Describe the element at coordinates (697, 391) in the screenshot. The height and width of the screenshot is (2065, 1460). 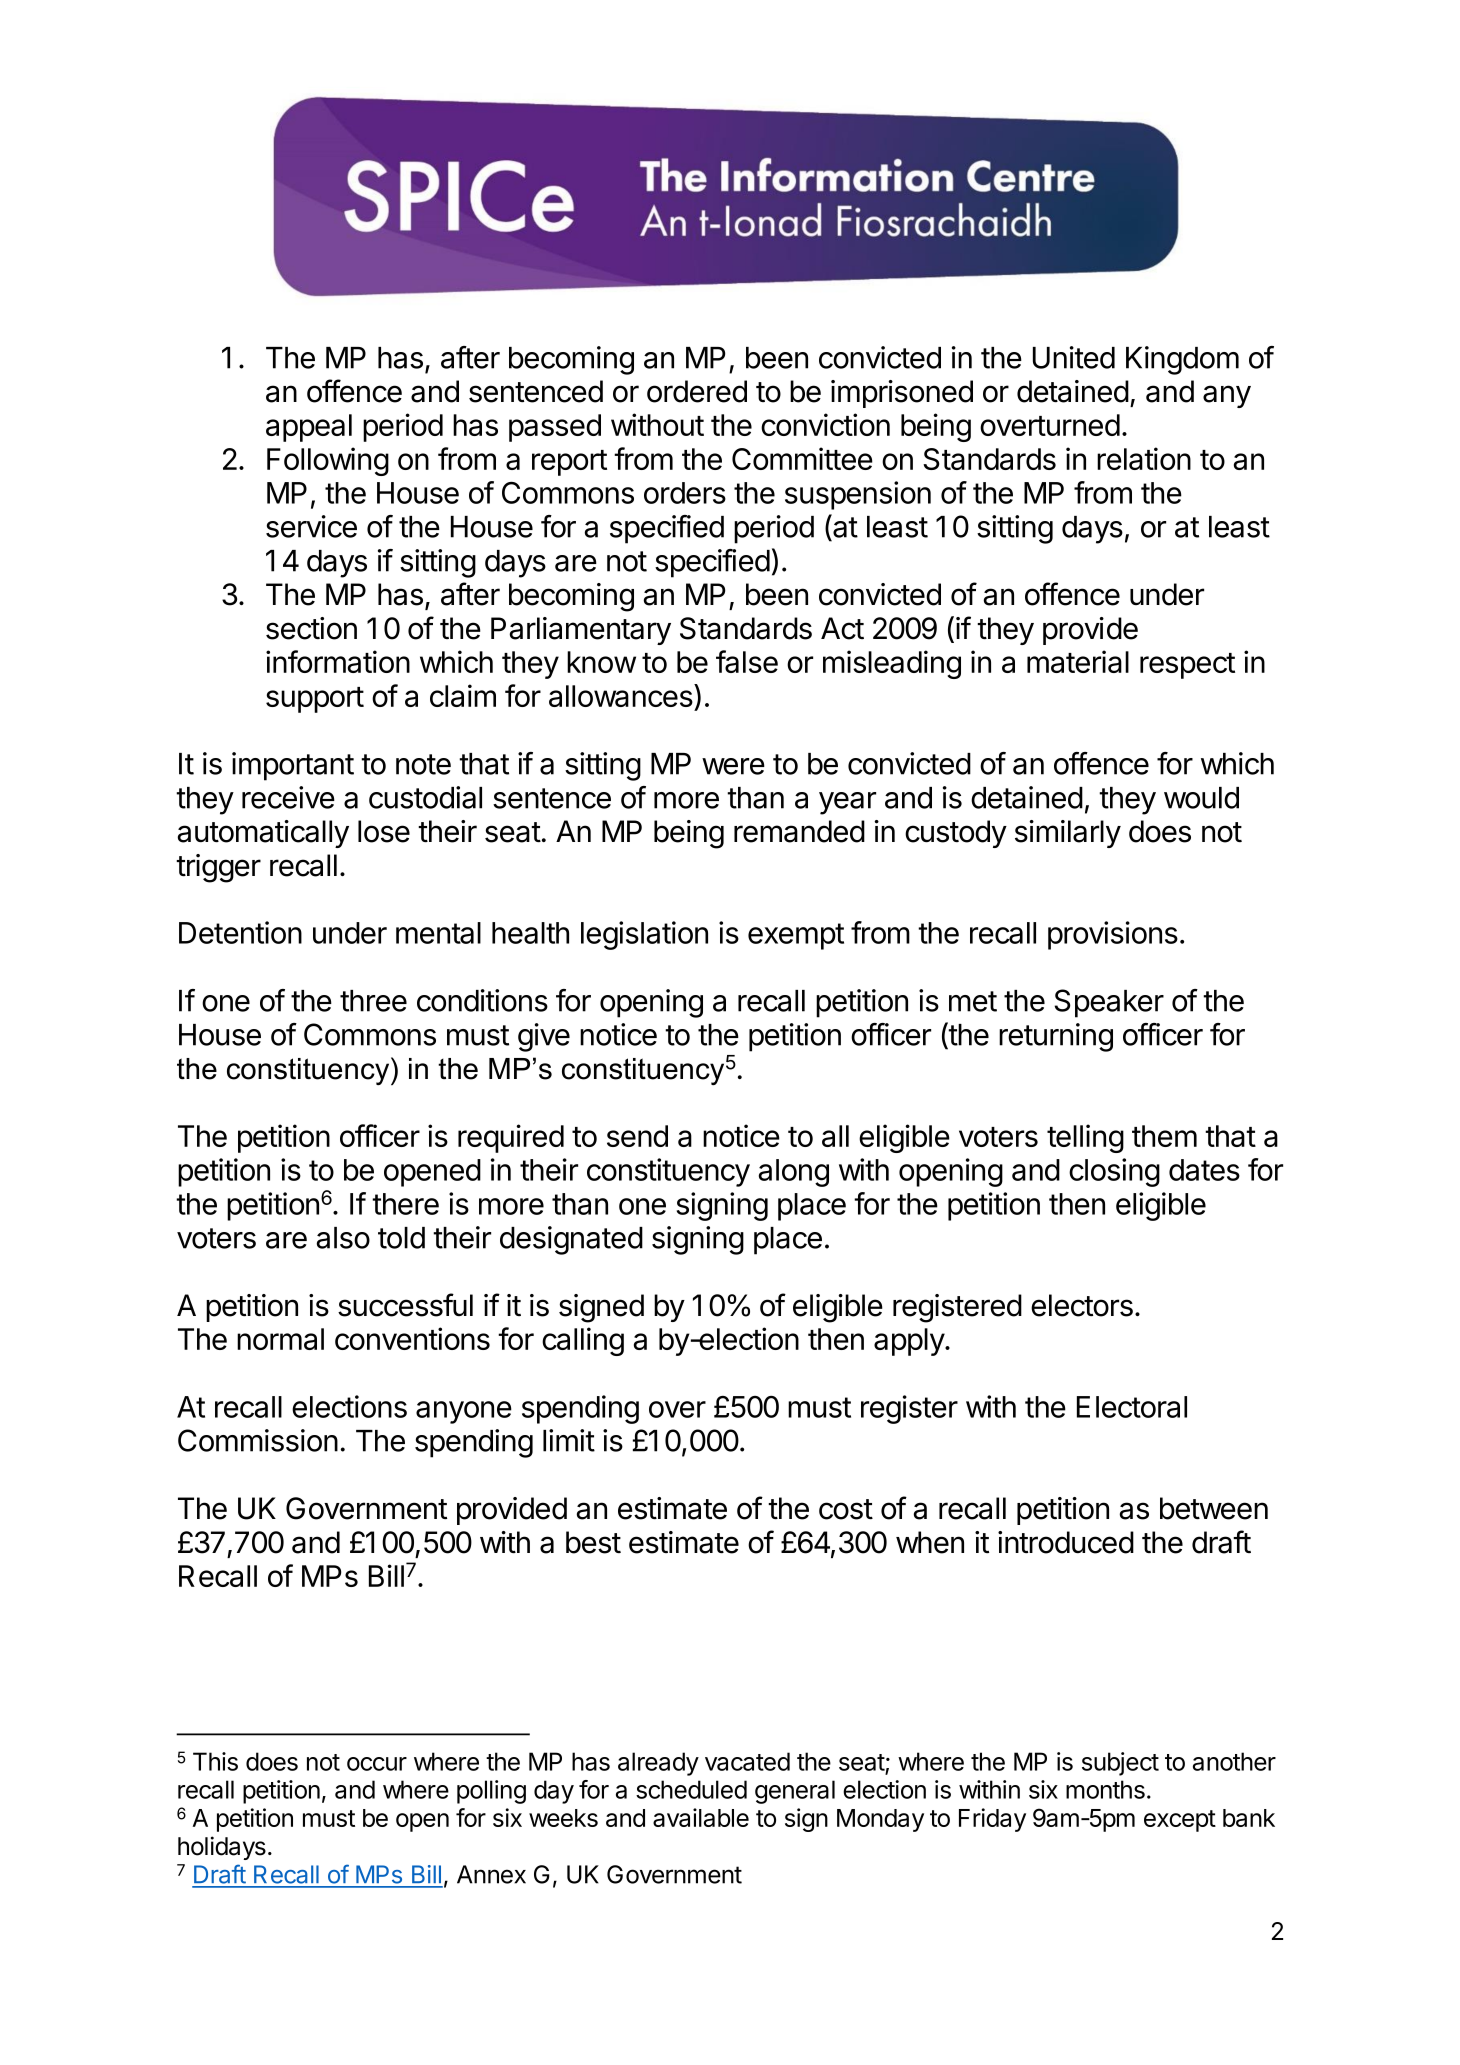
I see `ordered` at that location.
